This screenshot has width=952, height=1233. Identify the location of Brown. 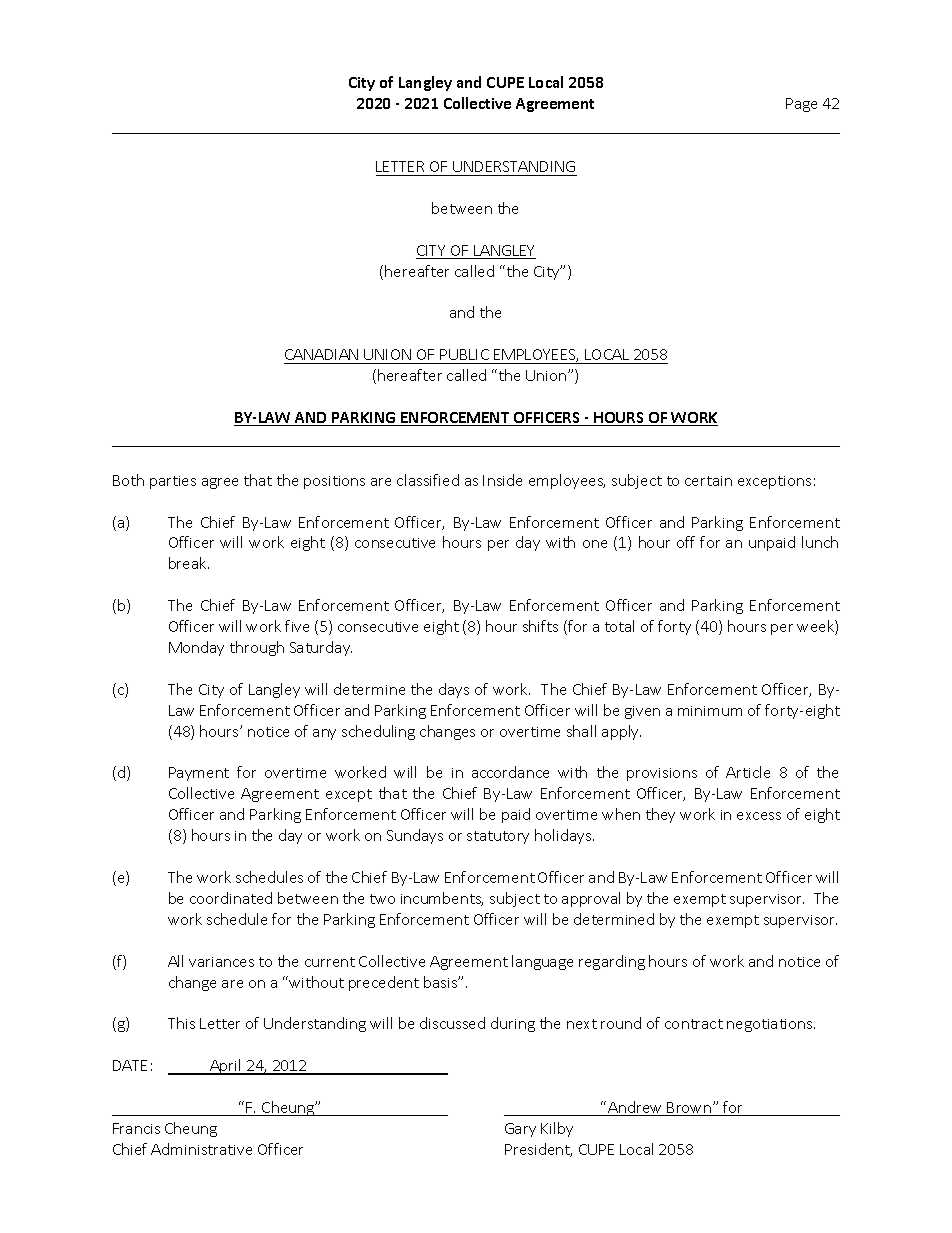
(689, 1109).
